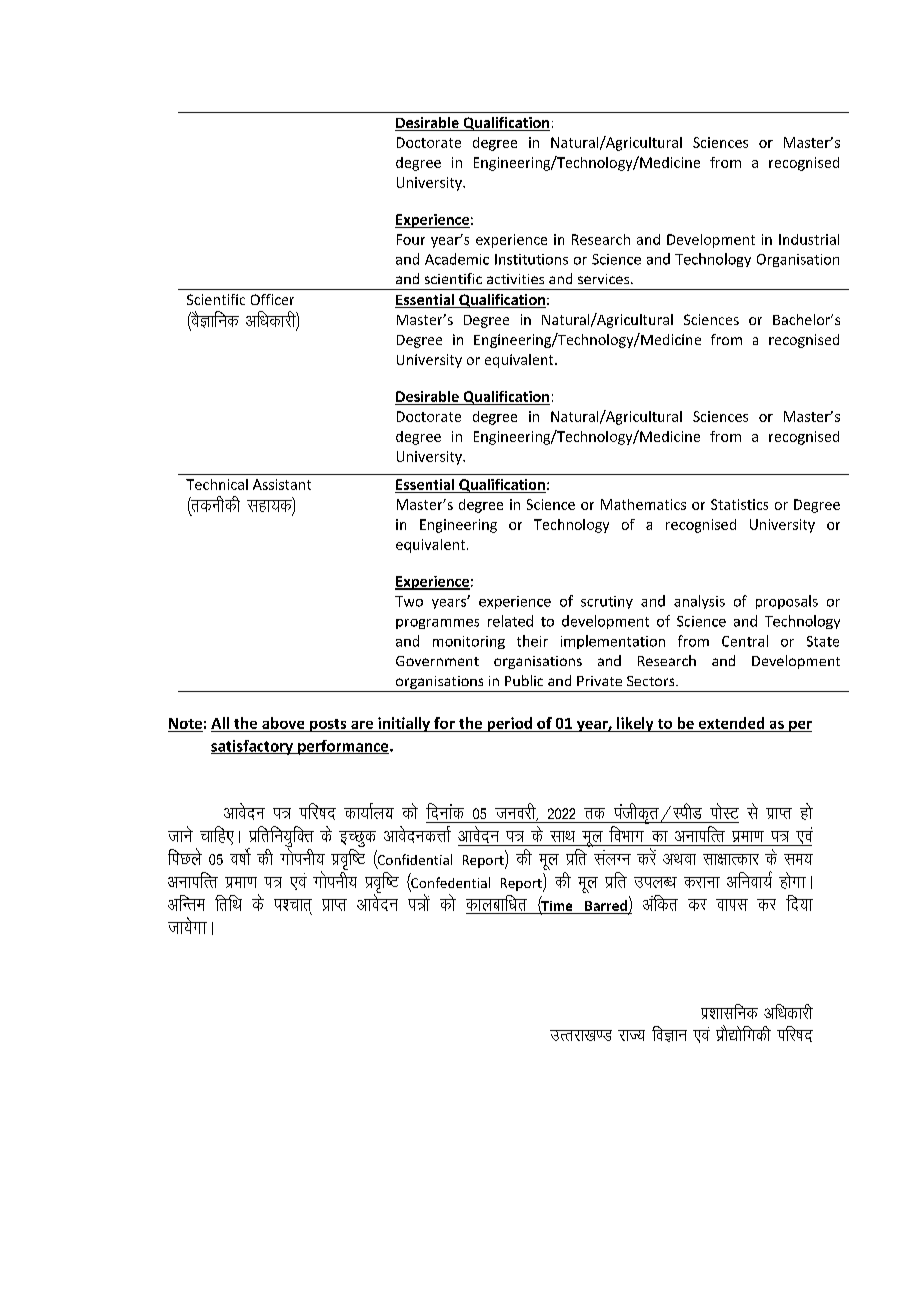 The height and width of the screenshot is (1308, 924). Describe the element at coordinates (515, 279) in the screenshot. I see `activities` at that location.
